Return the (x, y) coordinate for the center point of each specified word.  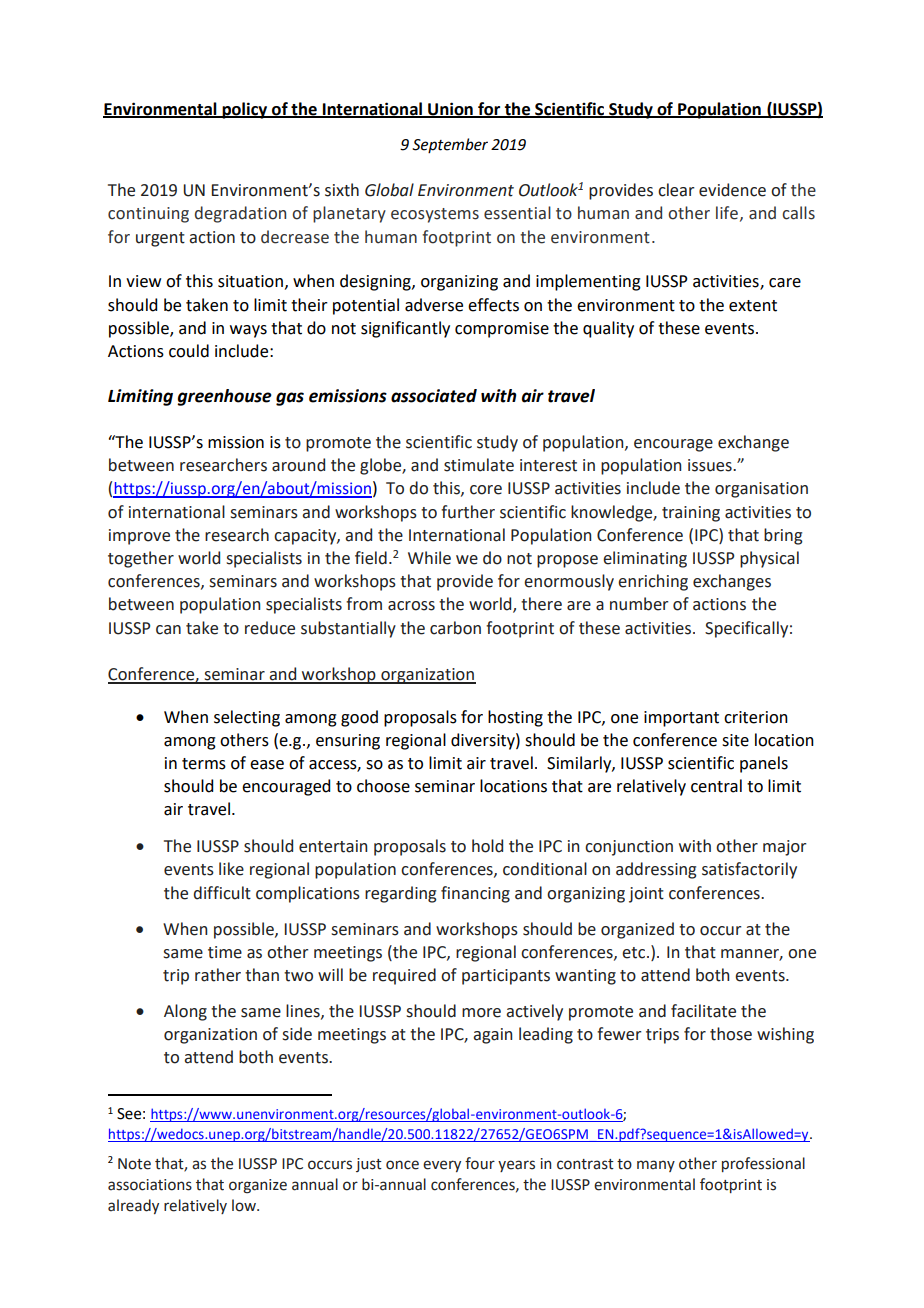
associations (150, 1185)
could (189, 351)
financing (475, 894)
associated (434, 396)
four (480, 1163)
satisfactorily (749, 870)
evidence (732, 190)
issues (711, 465)
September (450, 145)
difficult (222, 893)
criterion (756, 717)
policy (245, 110)
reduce (270, 628)
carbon (455, 628)
